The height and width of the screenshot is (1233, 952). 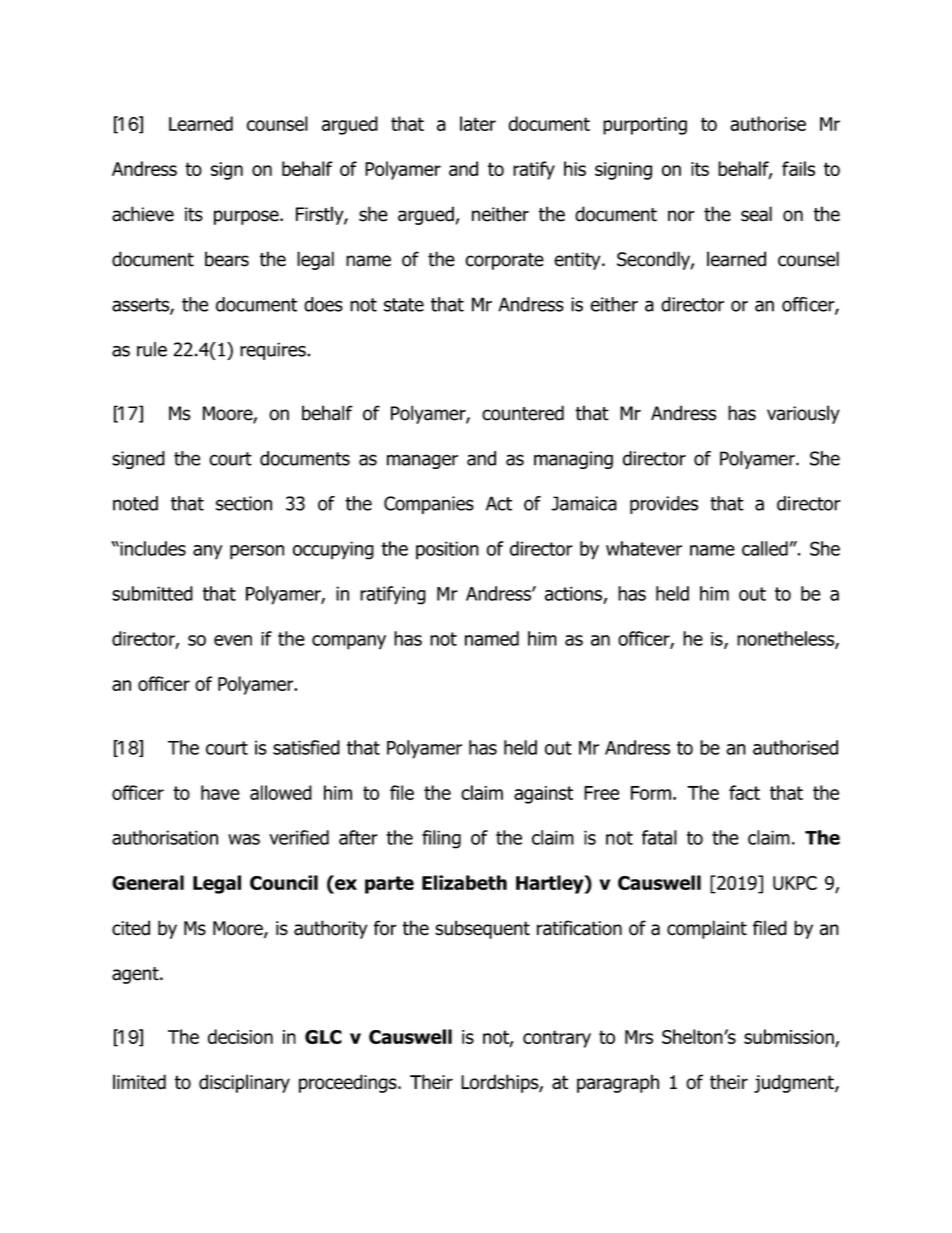 I want to click on countered, so click(x=523, y=413).
